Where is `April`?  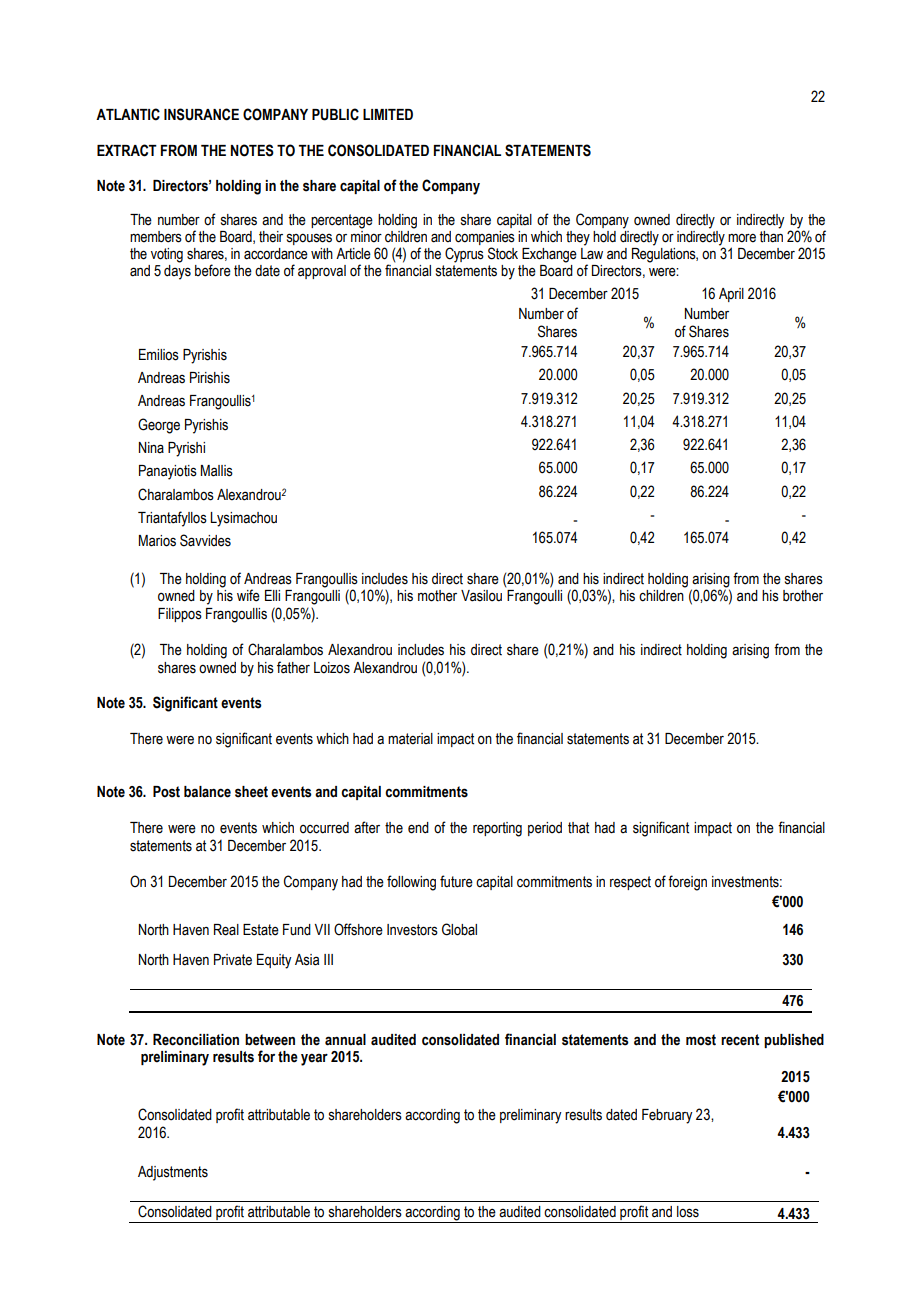 April is located at coordinates (731, 295).
